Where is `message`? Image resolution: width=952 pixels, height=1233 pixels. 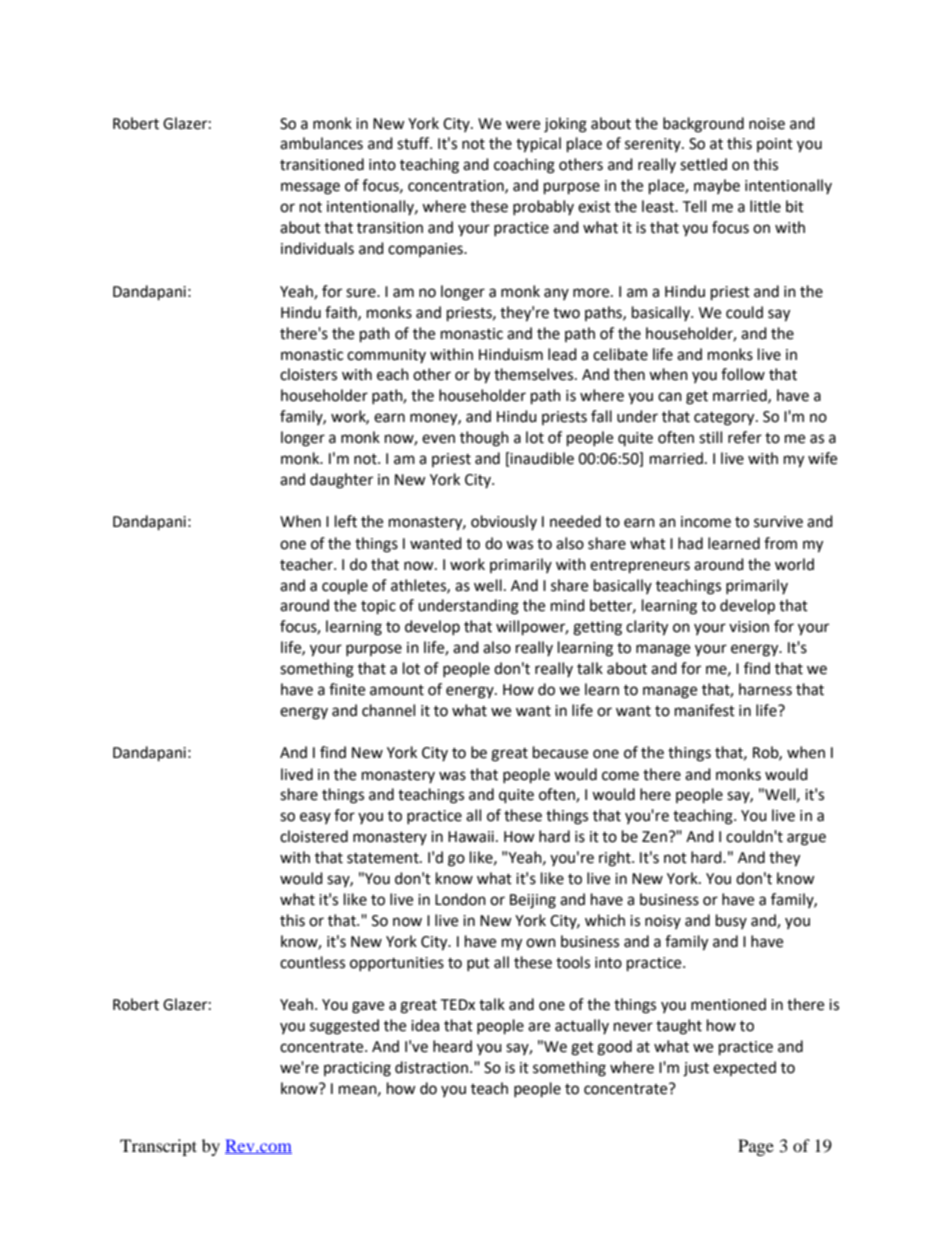 message is located at coordinates (310, 188).
